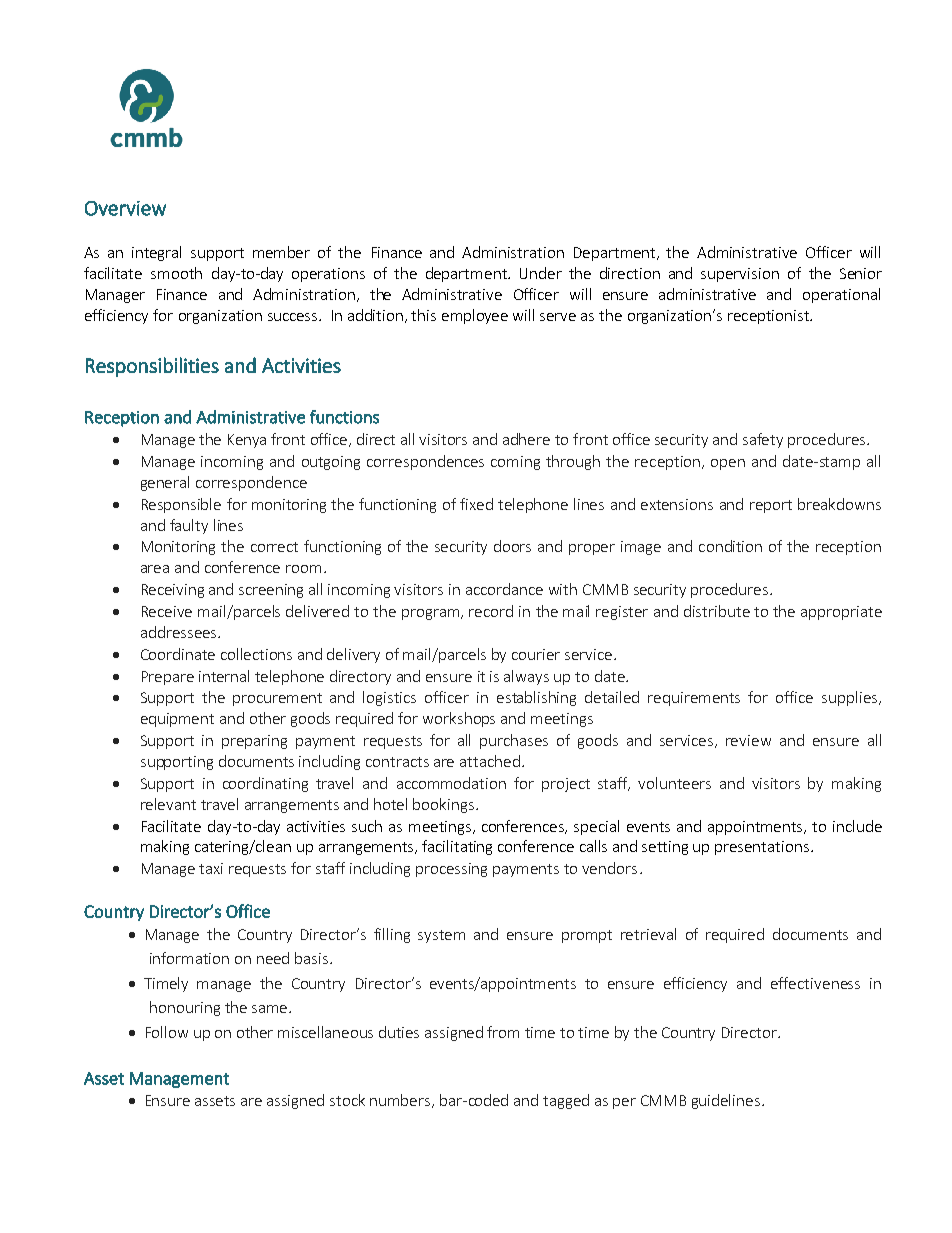 Image resolution: width=952 pixels, height=1233 pixels. Describe the element at coordinates (156, 253) in the screenshot. I see `integral` at that location.
